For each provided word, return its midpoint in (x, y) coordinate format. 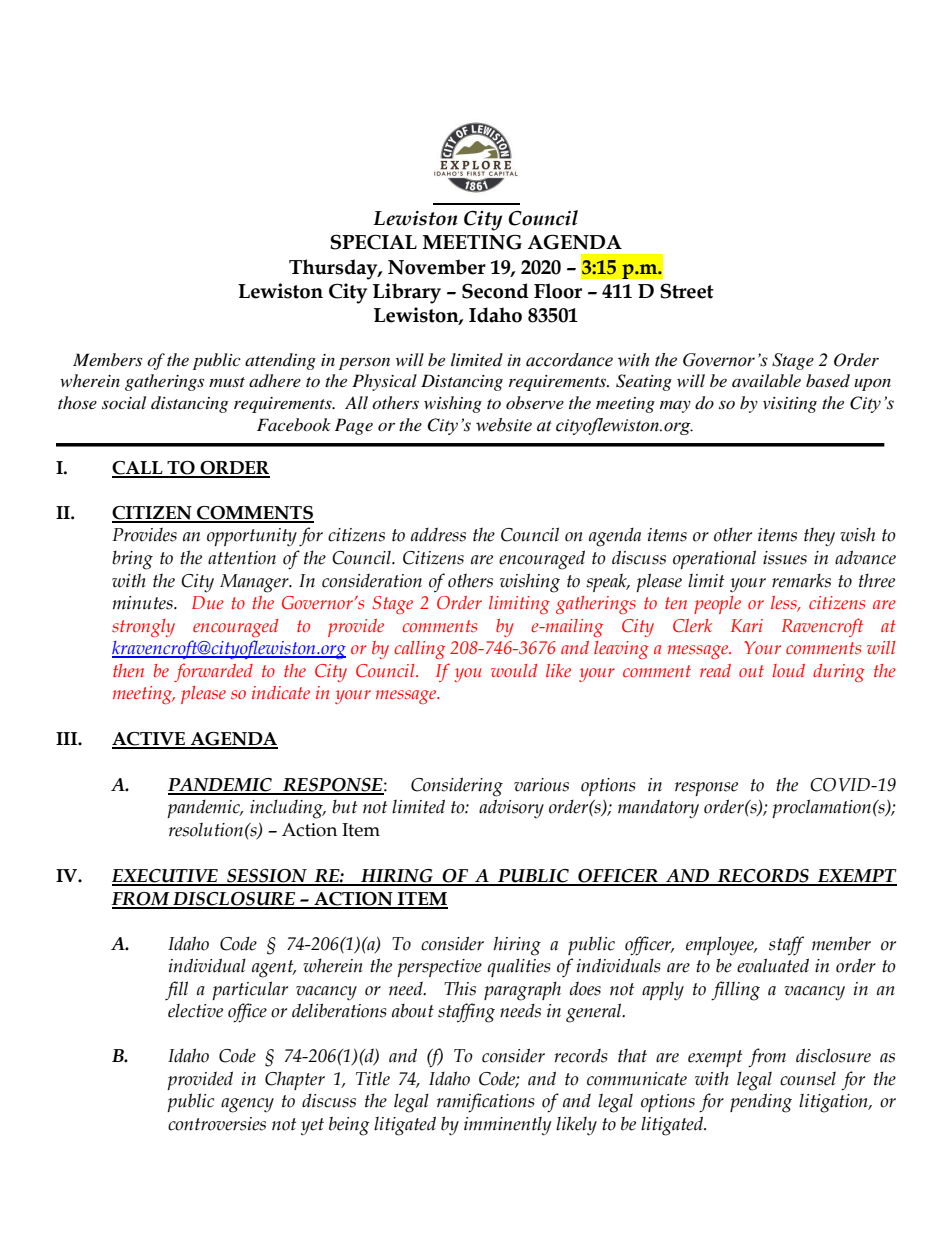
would (514, 670)
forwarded (213, 672)
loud (788, 670)
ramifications (485, 1103)
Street (687, 291)
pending (761, 1103)
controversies (217, 1124)
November (437, 267)
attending (280, 361)
